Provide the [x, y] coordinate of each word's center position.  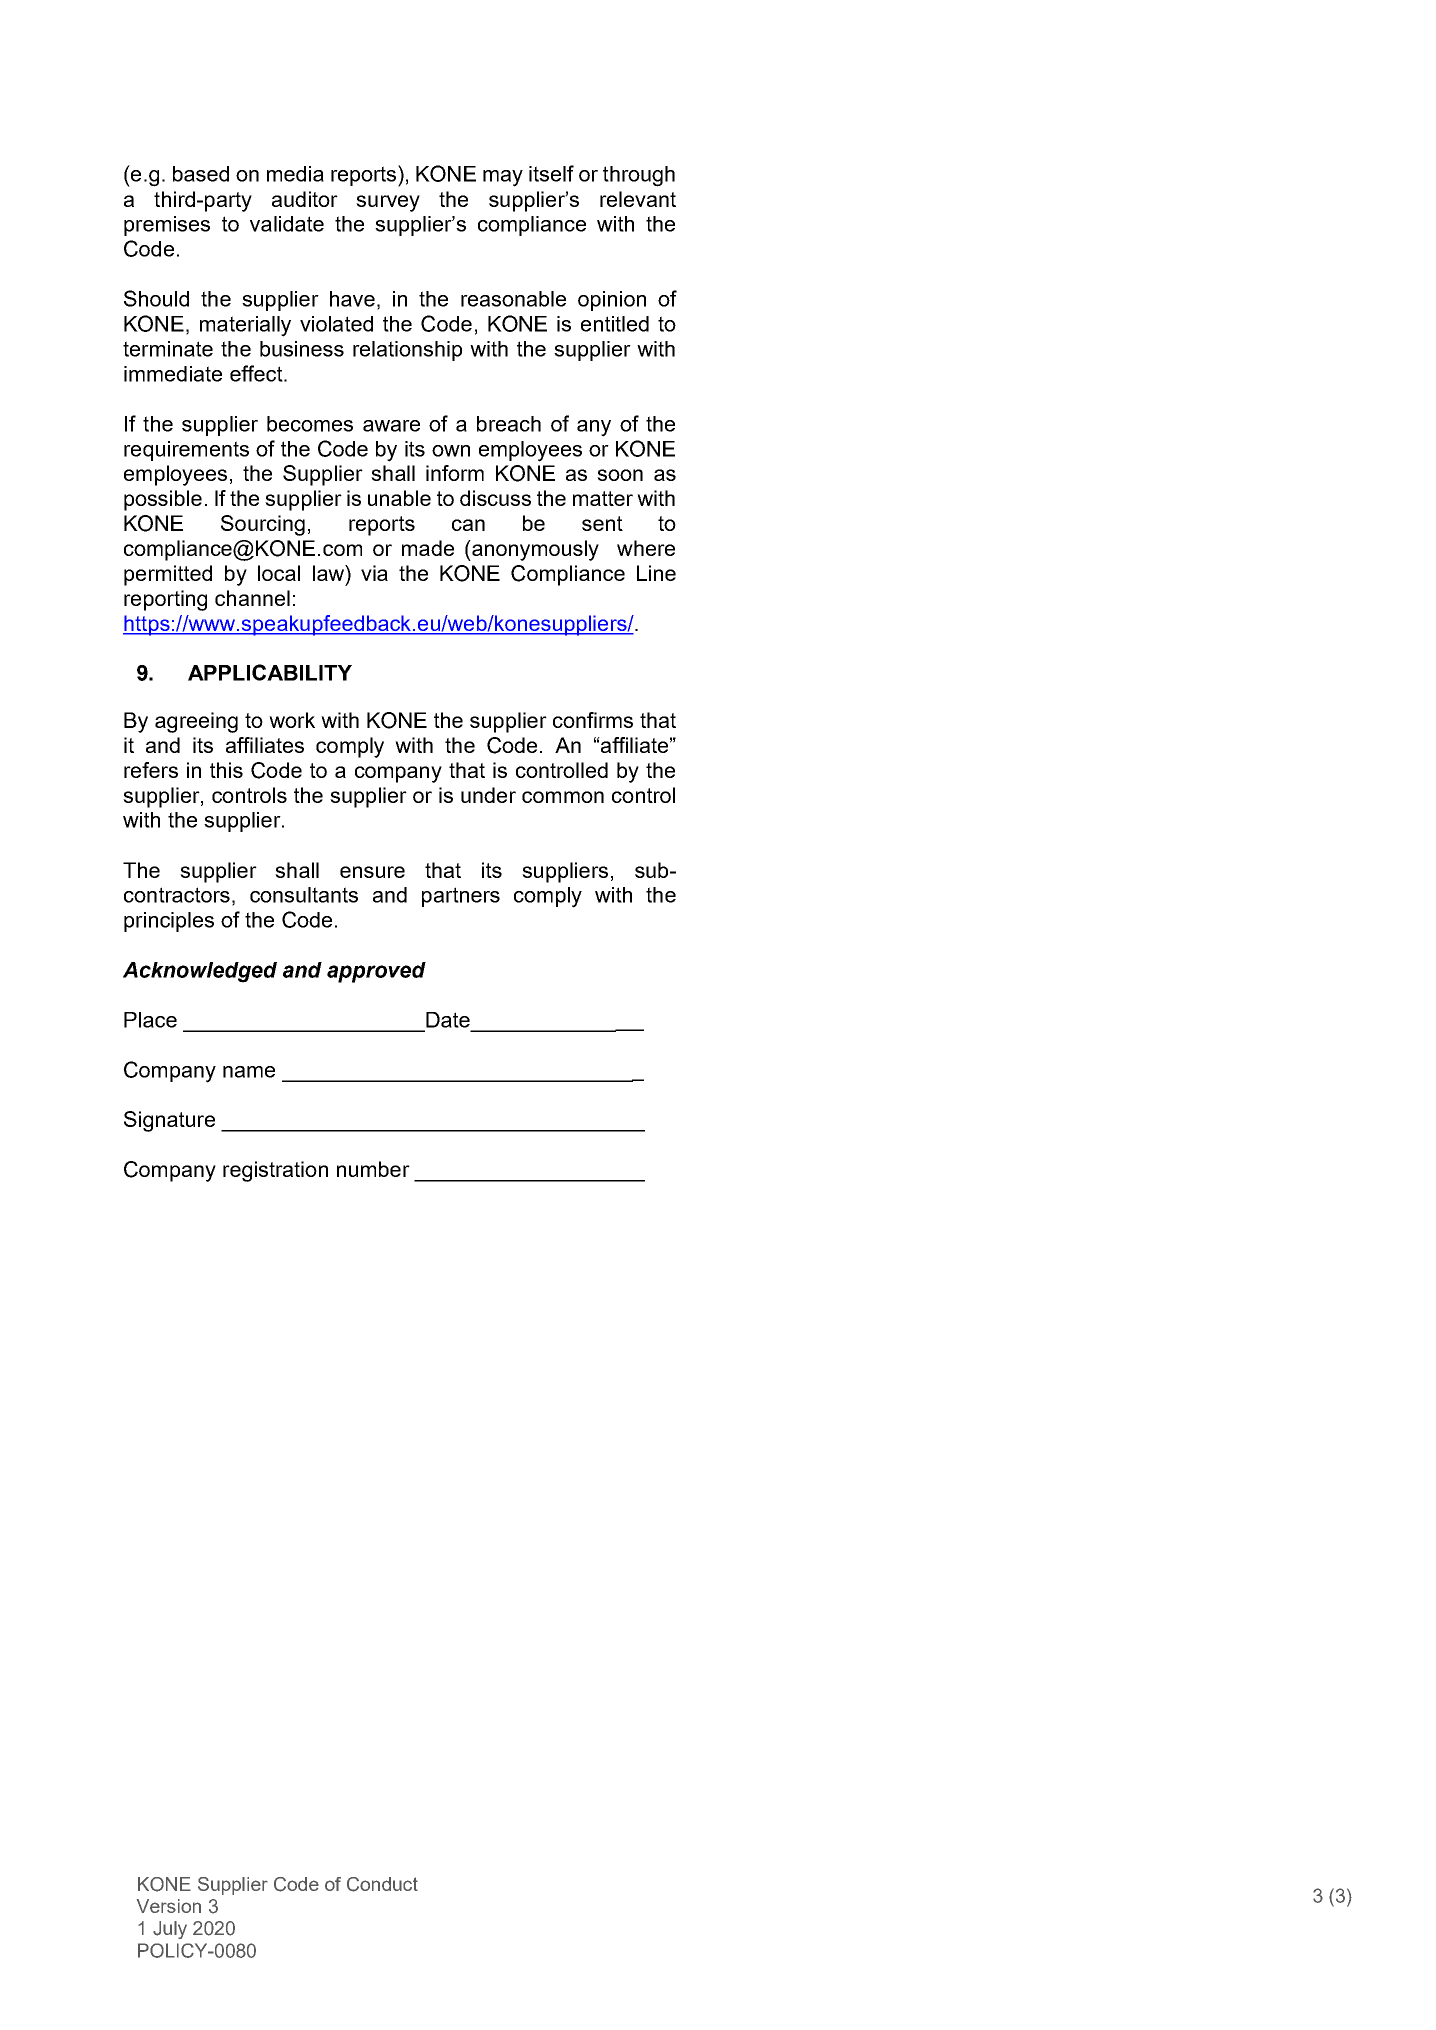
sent [602, 523]
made [428, 548]
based [201, 174]
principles [169, 922]
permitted [168, 575]
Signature [169, 1121]
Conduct [382, 1884]
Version [169, 1906]
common [563, 797]
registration [275, 1171]
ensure [372, 872]
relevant [638, 199]
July [170, 1930]
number [373, 1169]
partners [461, 897]
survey [388, 203]
